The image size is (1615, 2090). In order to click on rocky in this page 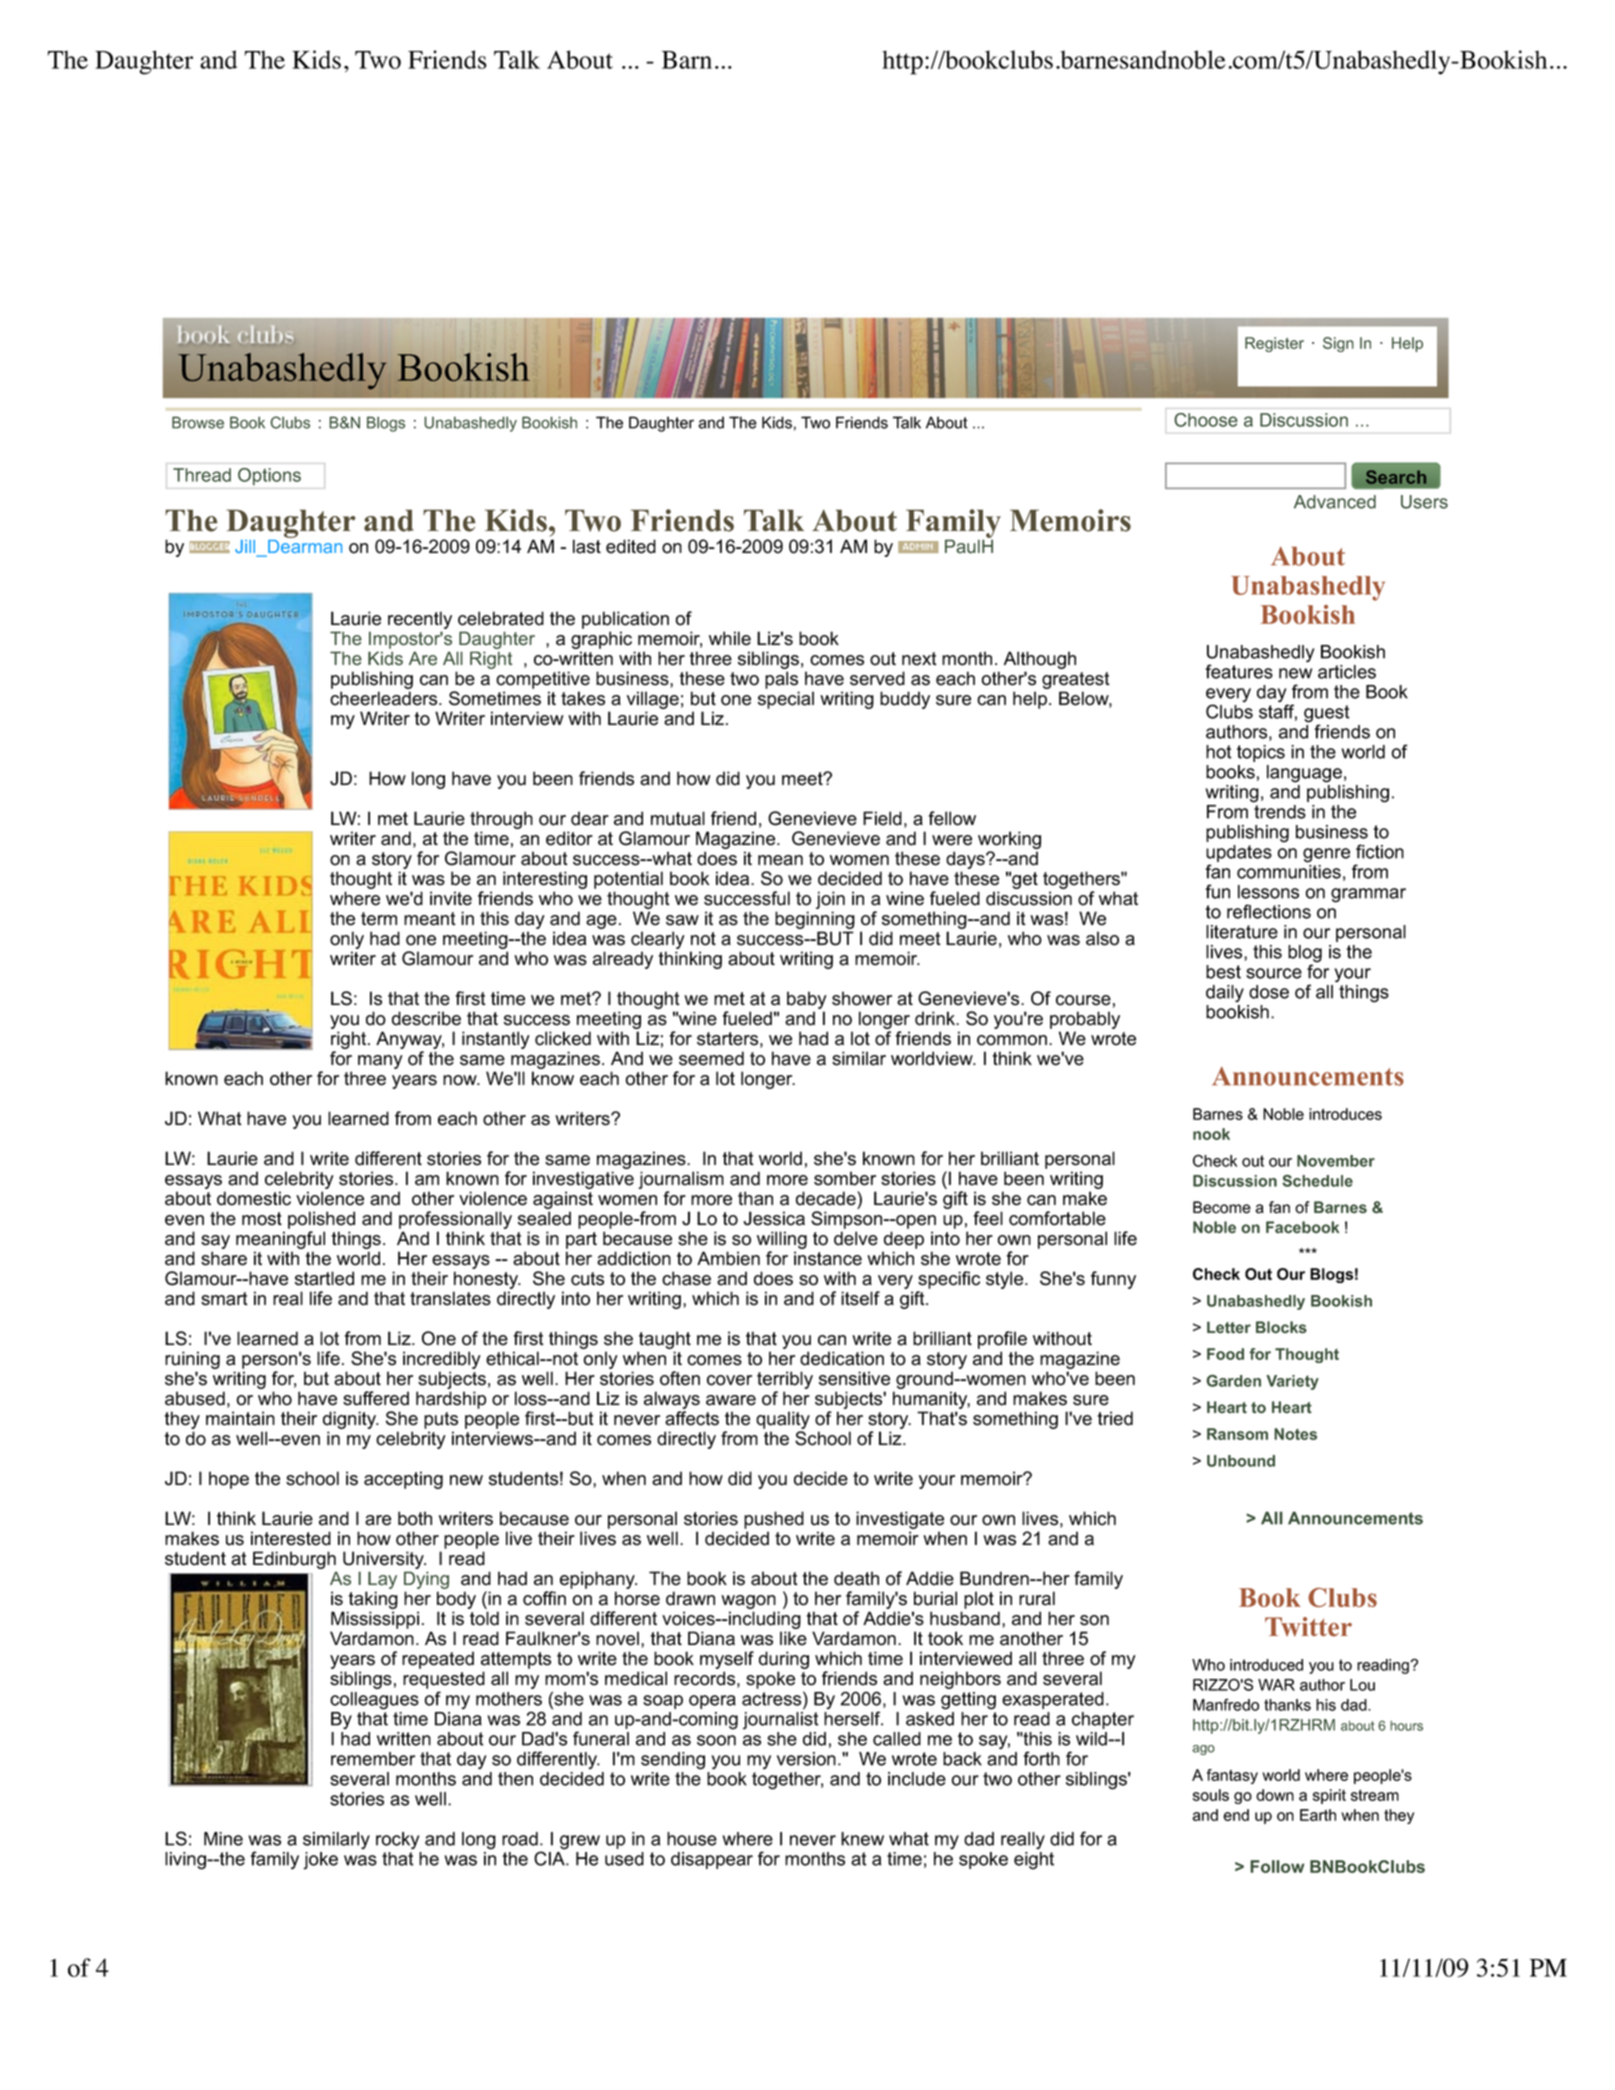, I will do `click(398, 1841)`.
